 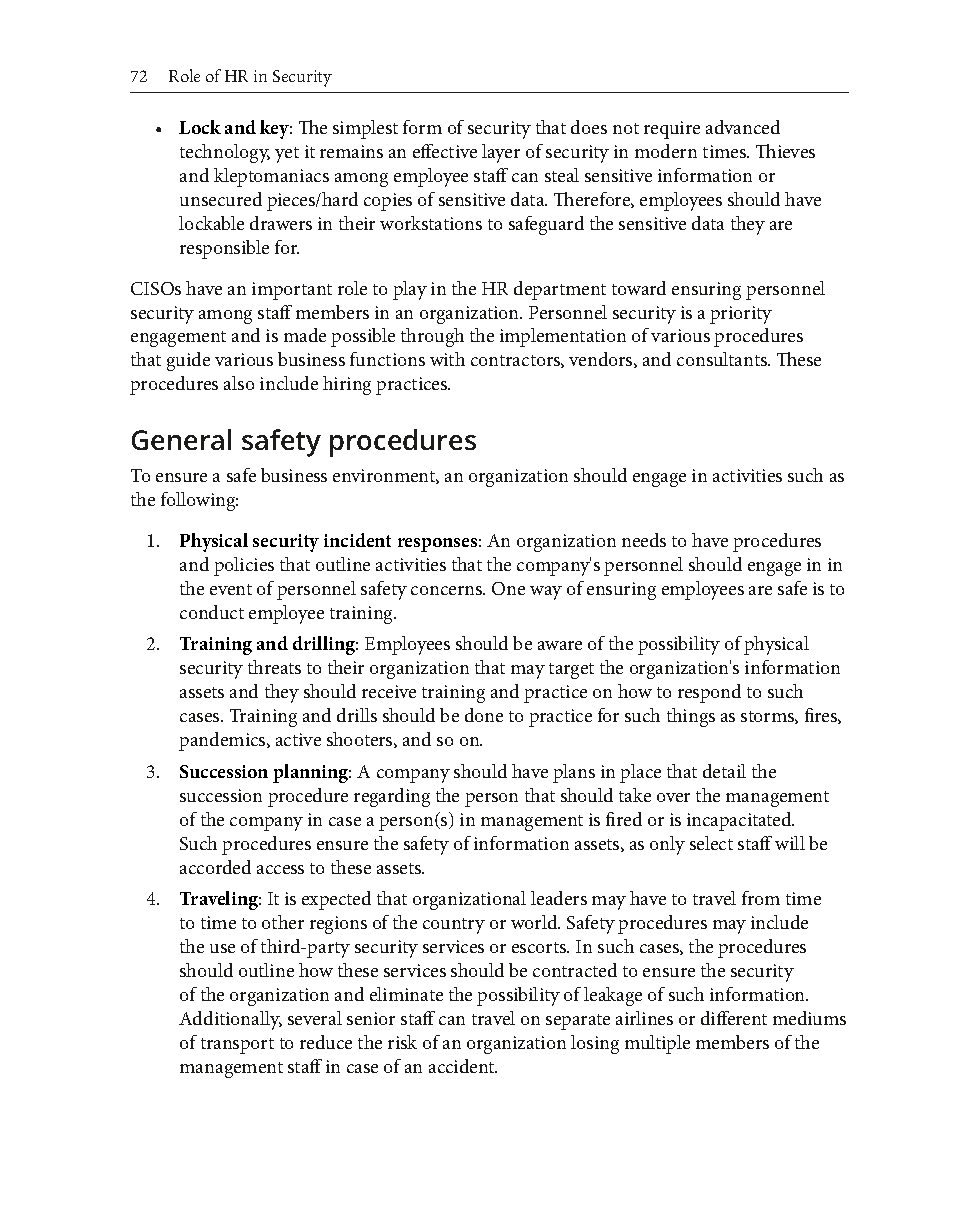 What do you see at coordinates (237, 1046) in the screenshot?
I see `transport` at bounding box center [237, 1046].
